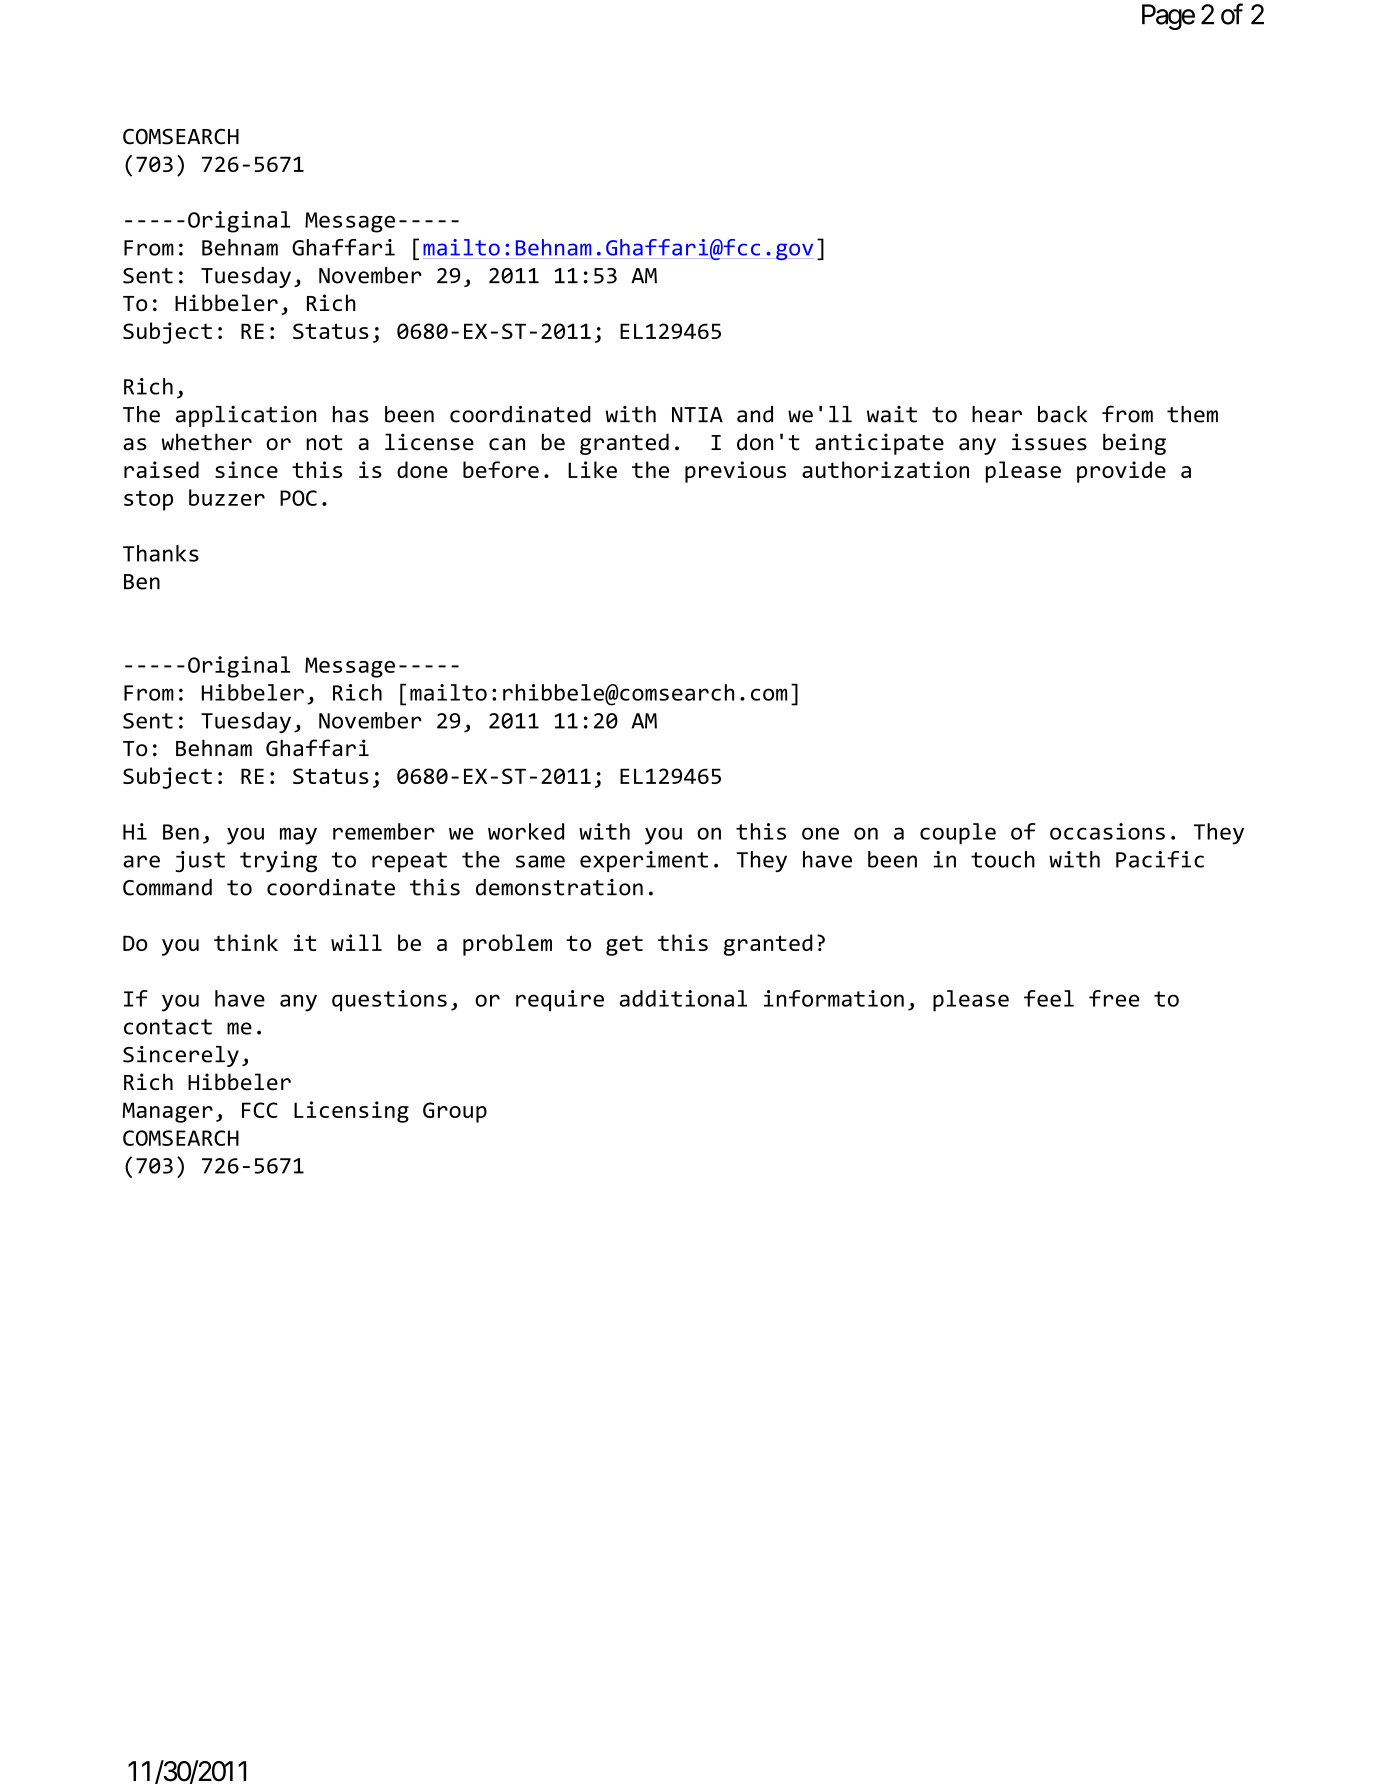 This screenshot has height=1792, width=1385. What do you see at coordinates (324, 443) in the screenshot?
I see `not` at bounding box center [324, 443].
